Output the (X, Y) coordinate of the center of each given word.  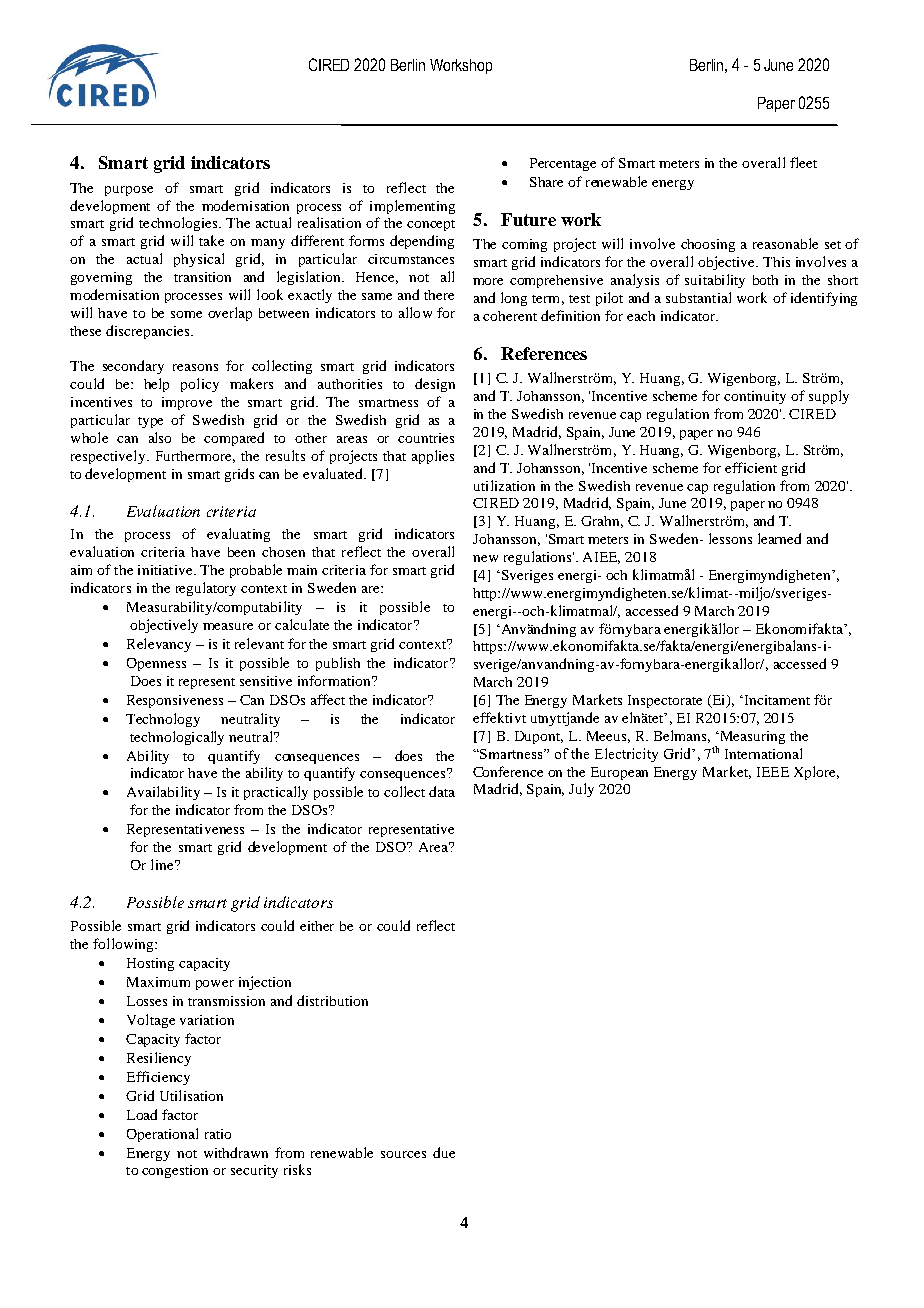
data (442, 791)
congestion (175, 1171)
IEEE (773, 772)
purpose (129, 191)
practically (276, 793)
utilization (504, 485)
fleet (803, 162)
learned (779, 538)
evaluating (238, 535)
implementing (412, 207)
